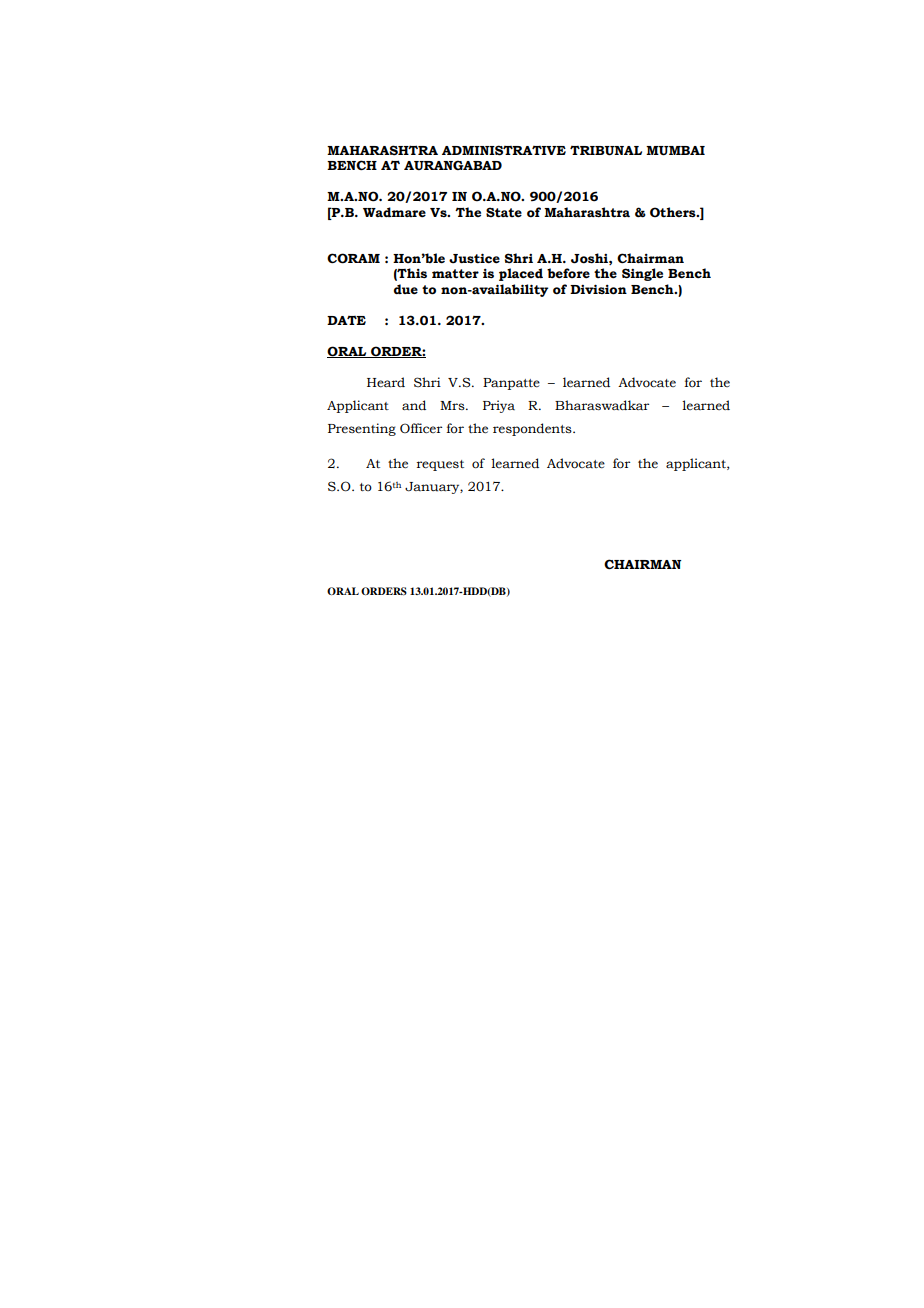 This page has height=1308, width=924. Describe the element at coordinates (406, 289) in the page. I see `due` at that location.
